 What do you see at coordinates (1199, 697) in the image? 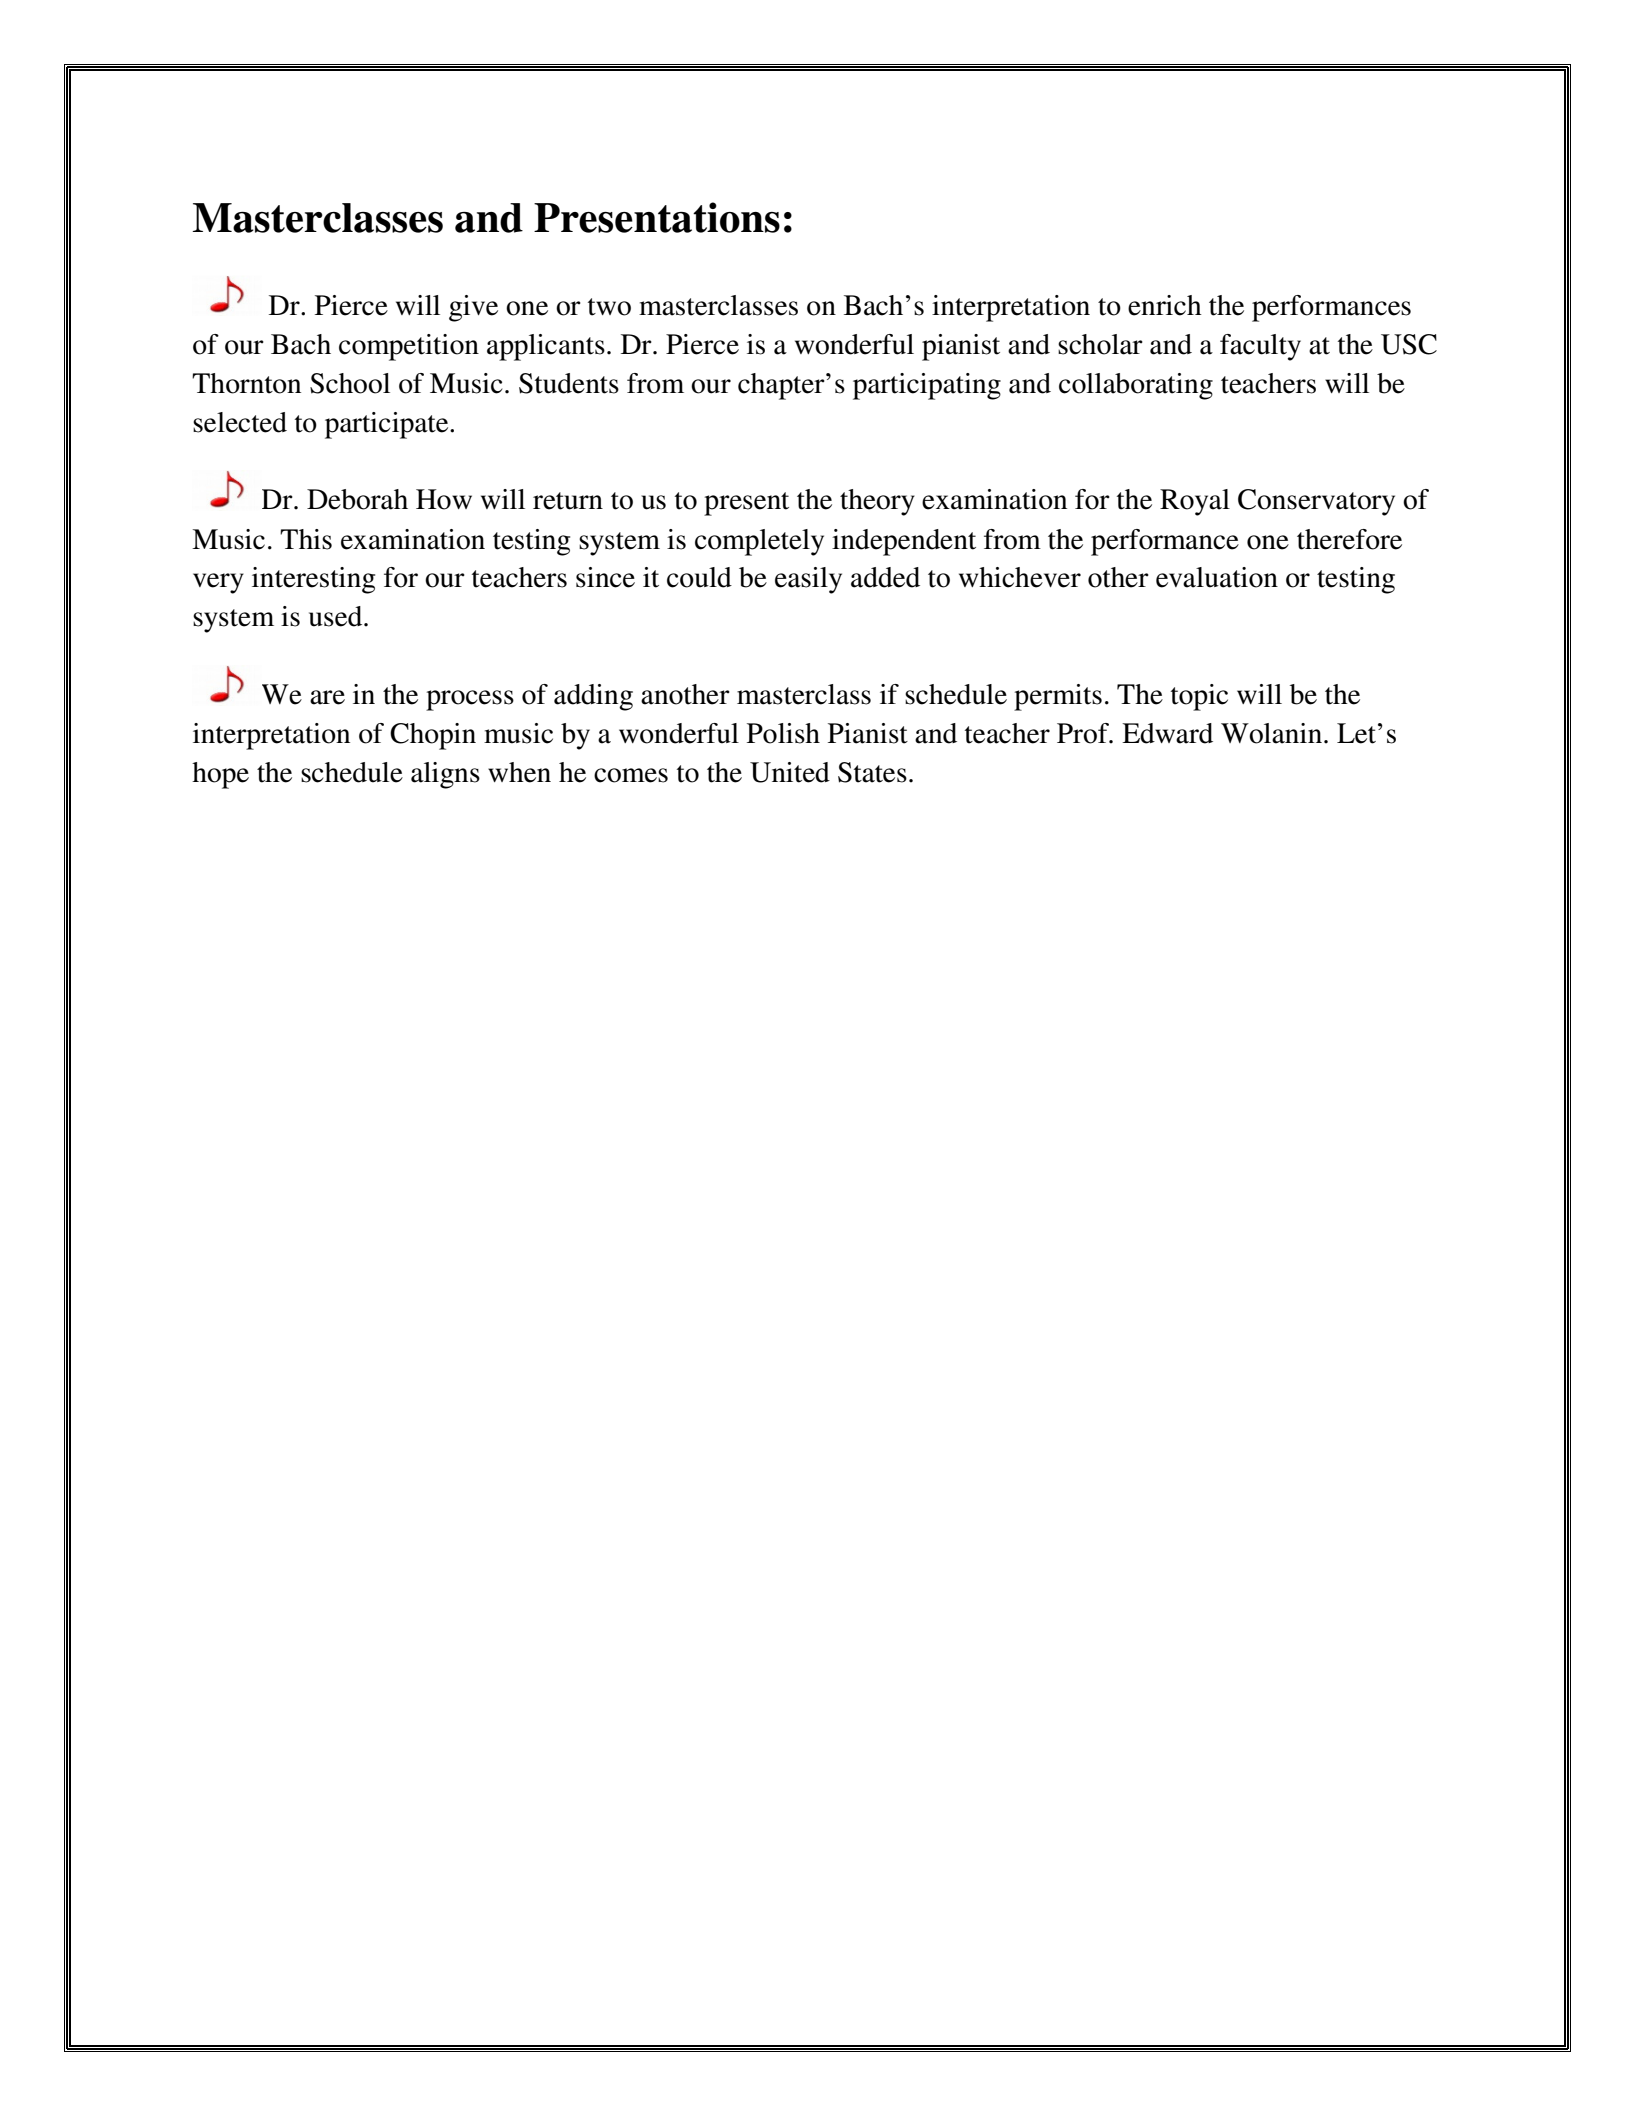
I see `topic` at bounding box center [1199, 697].
